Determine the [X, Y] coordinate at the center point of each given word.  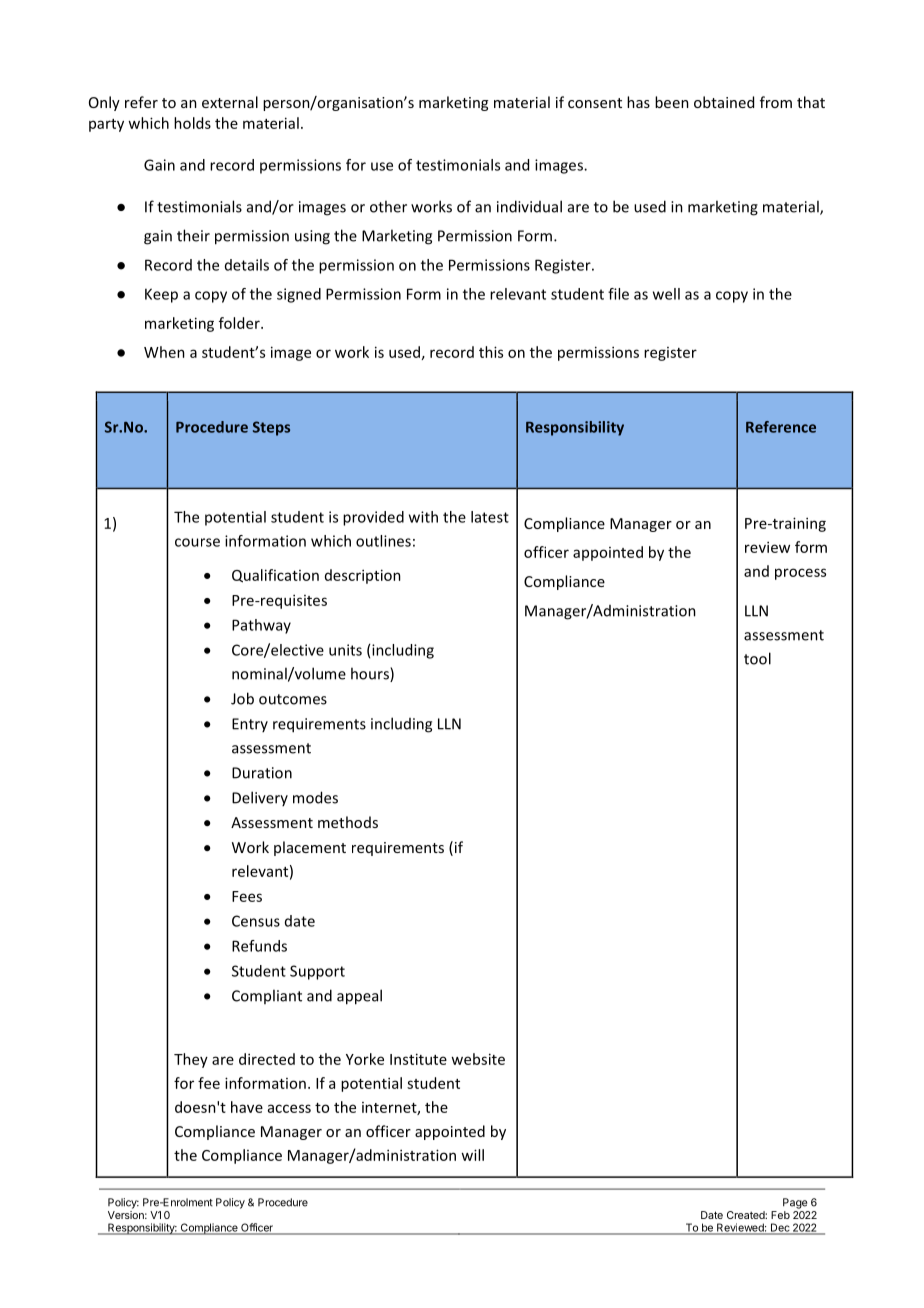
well [666, 294]
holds [192, 123]
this [491, 352]
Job [242, 698]
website [478, 1059]
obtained [724, 102]
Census [256, 921]
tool [757, 658]
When [164, 352]
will [472, 1155]
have [247, 1107]
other [388, 206]
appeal [359, 997]
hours [371, 674]
